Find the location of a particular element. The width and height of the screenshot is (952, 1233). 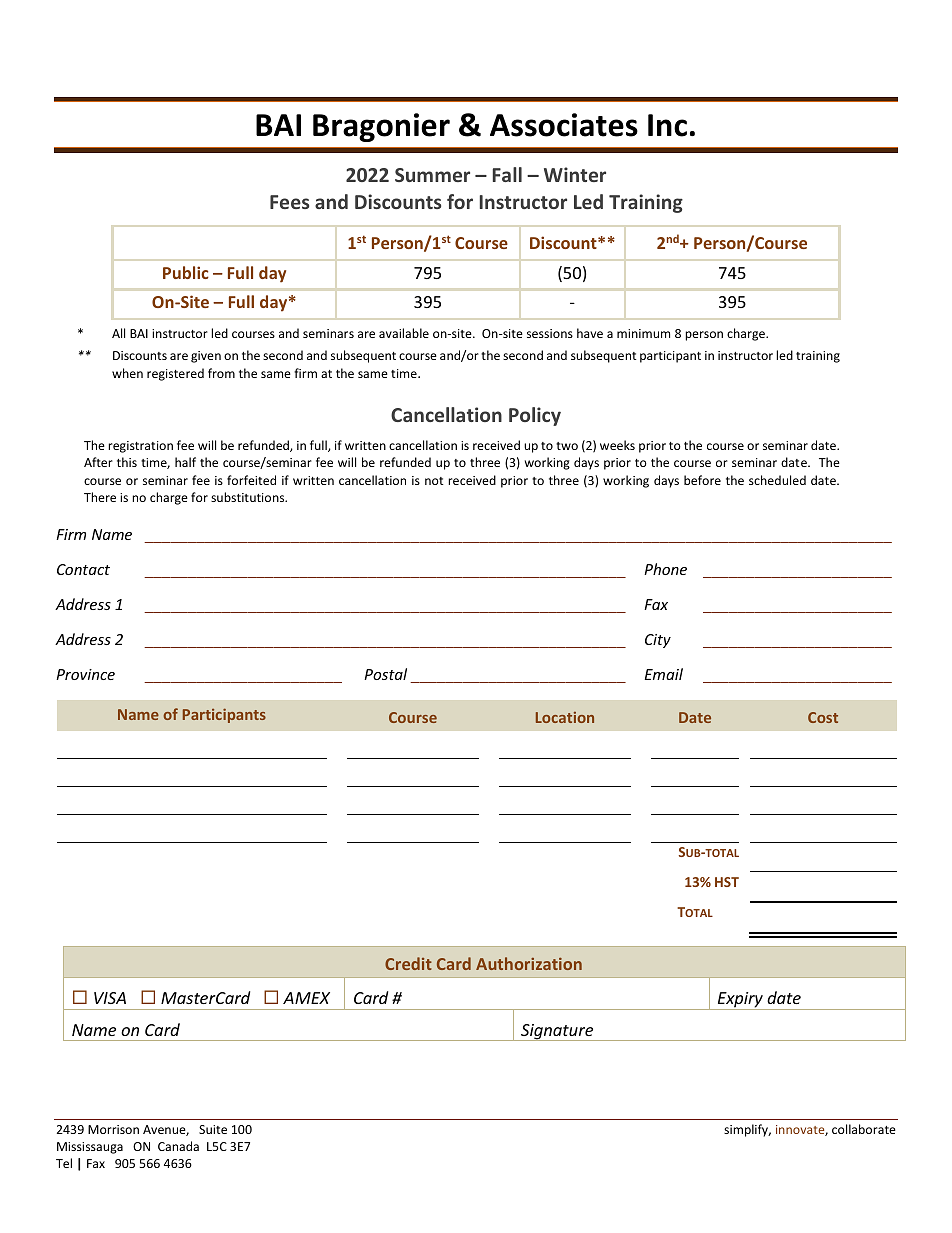

Summer is located at coordinates (432, 175).
